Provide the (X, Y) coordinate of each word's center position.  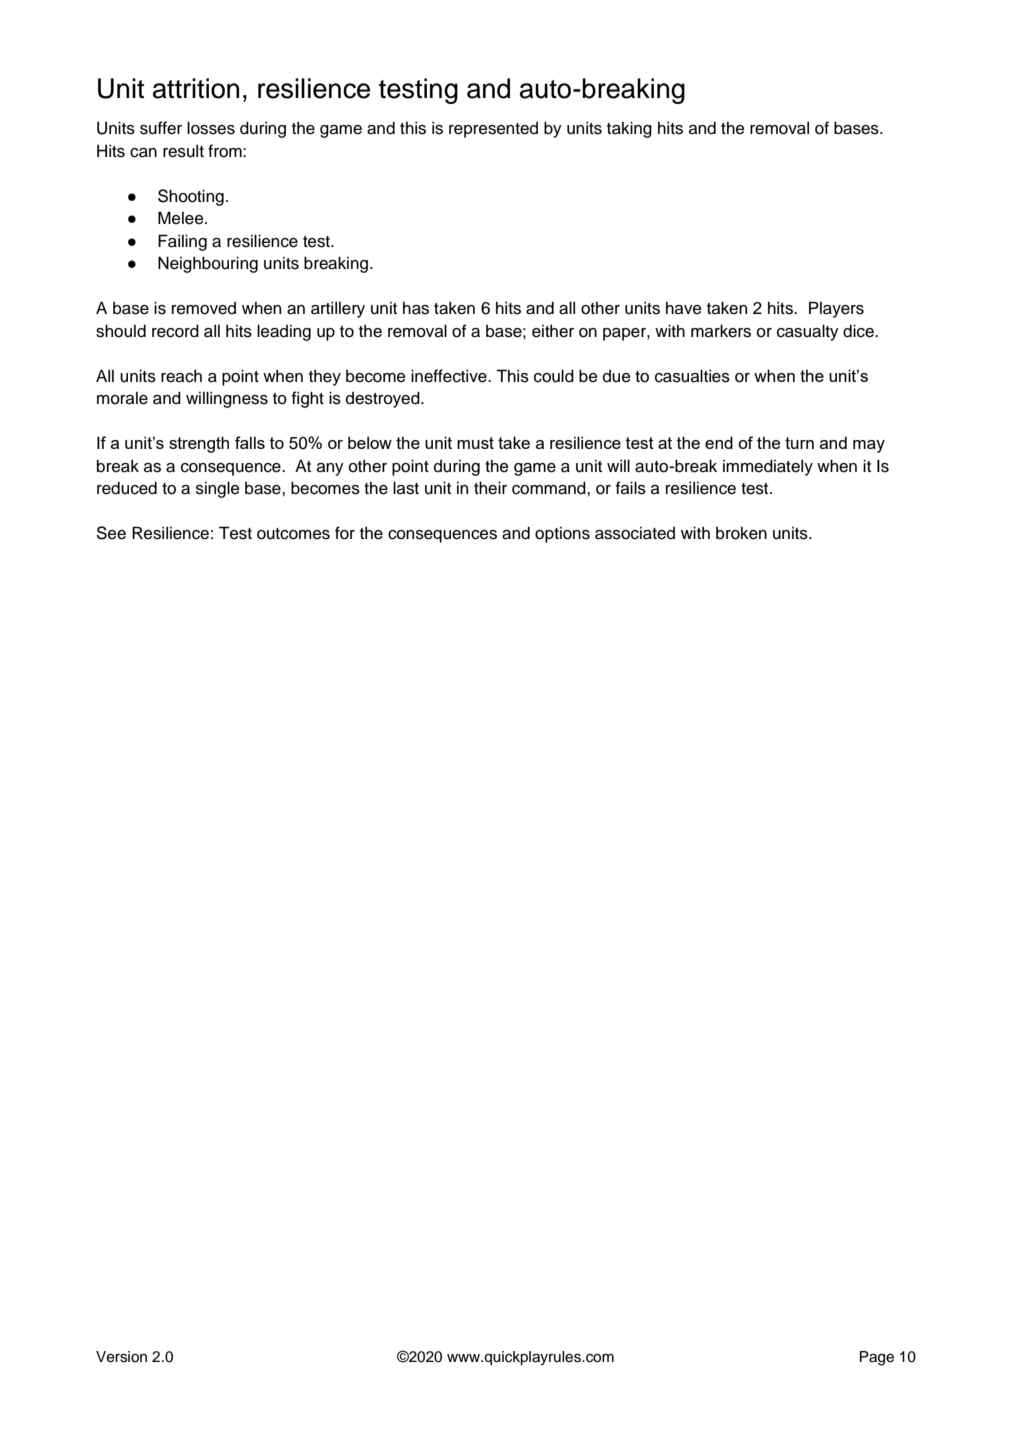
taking (629, 129)
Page (877, 1358)
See (111, 533)
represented (493, 130)
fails (631, 488)
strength (199, 444)
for (345, 533)
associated (635, 533)
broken (741, 533)
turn (799, 443)
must (475, 443)
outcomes (293, 534)
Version (121, 1357)
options (562, 535)
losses (211, 128)
